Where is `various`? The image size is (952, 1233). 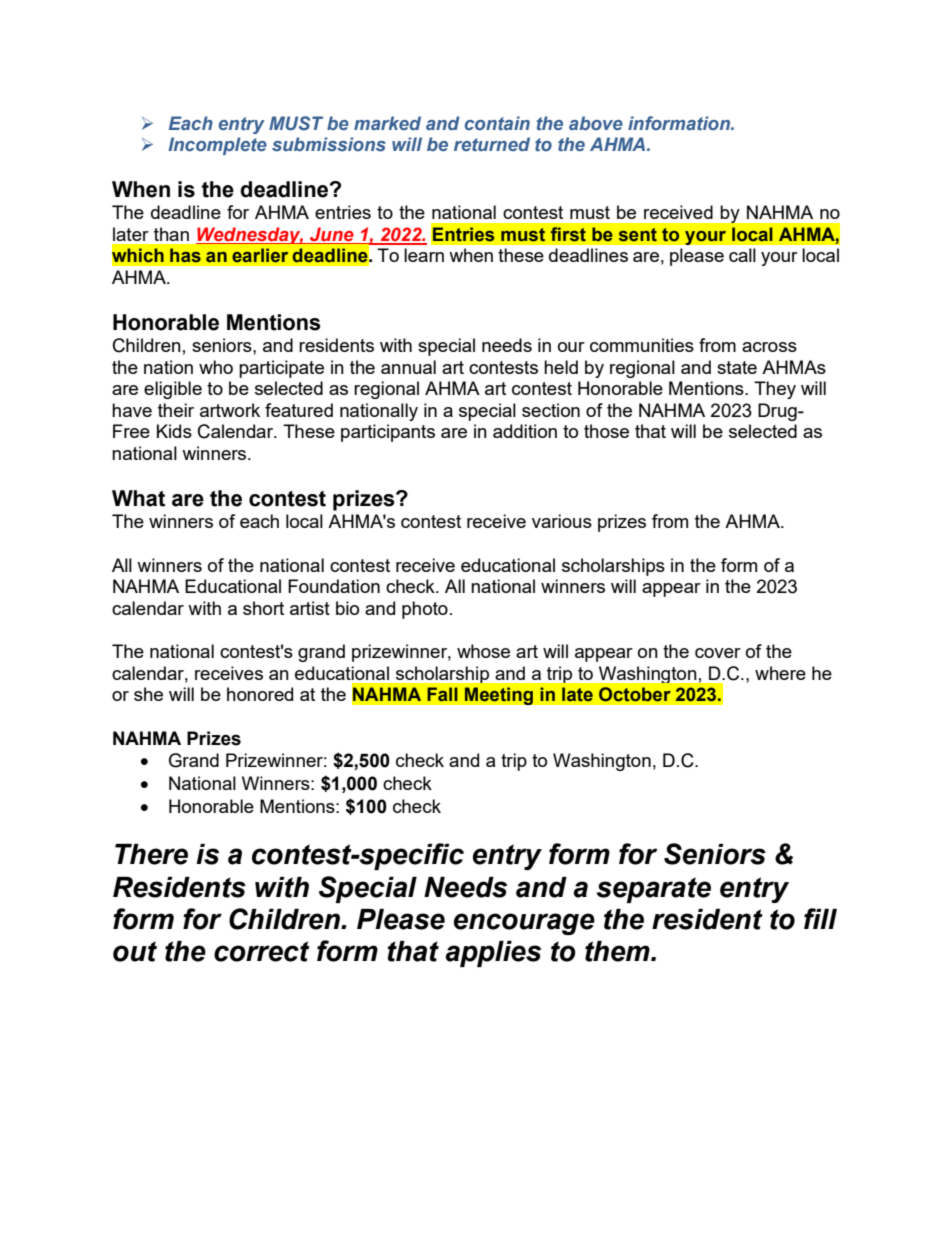 various is located at coordinates (562, 521).
